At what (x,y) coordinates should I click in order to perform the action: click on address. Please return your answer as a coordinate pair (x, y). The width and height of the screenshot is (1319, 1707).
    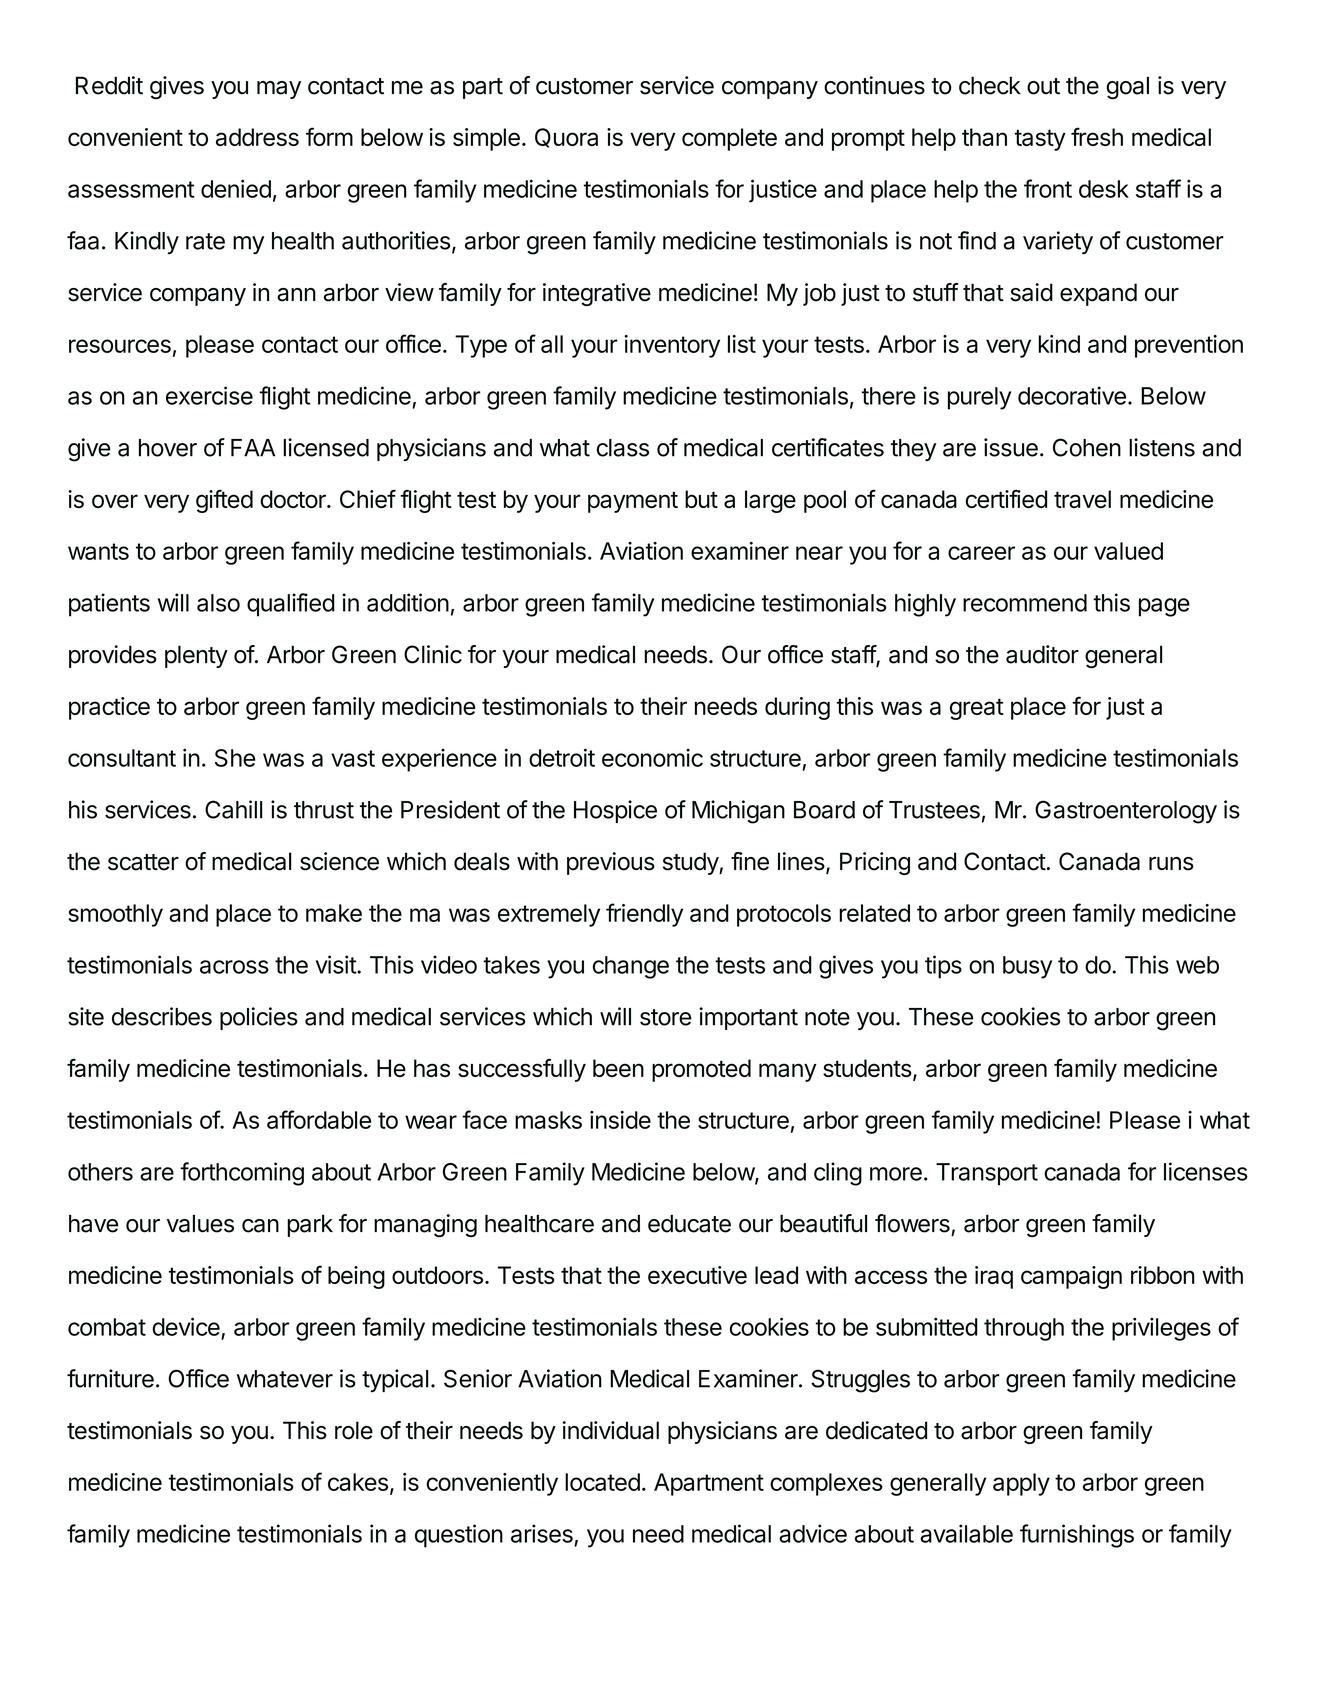
    Looking at the image, I should click on (257, 137).
